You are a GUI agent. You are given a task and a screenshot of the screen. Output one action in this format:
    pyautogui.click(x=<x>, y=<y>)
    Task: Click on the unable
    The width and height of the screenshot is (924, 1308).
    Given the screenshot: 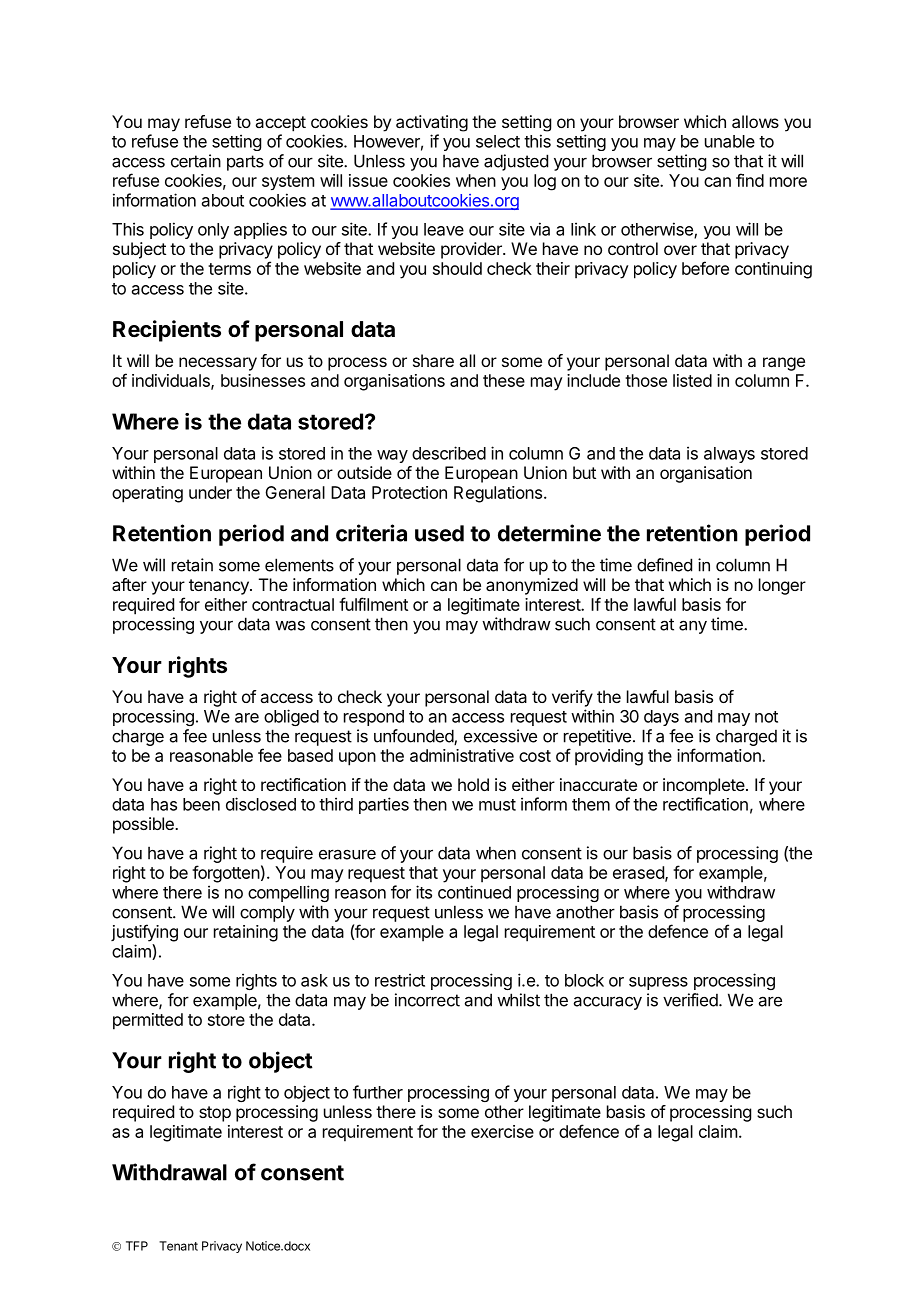 What is the action you would take?
    pyautogui.click(x=730, y=141)
